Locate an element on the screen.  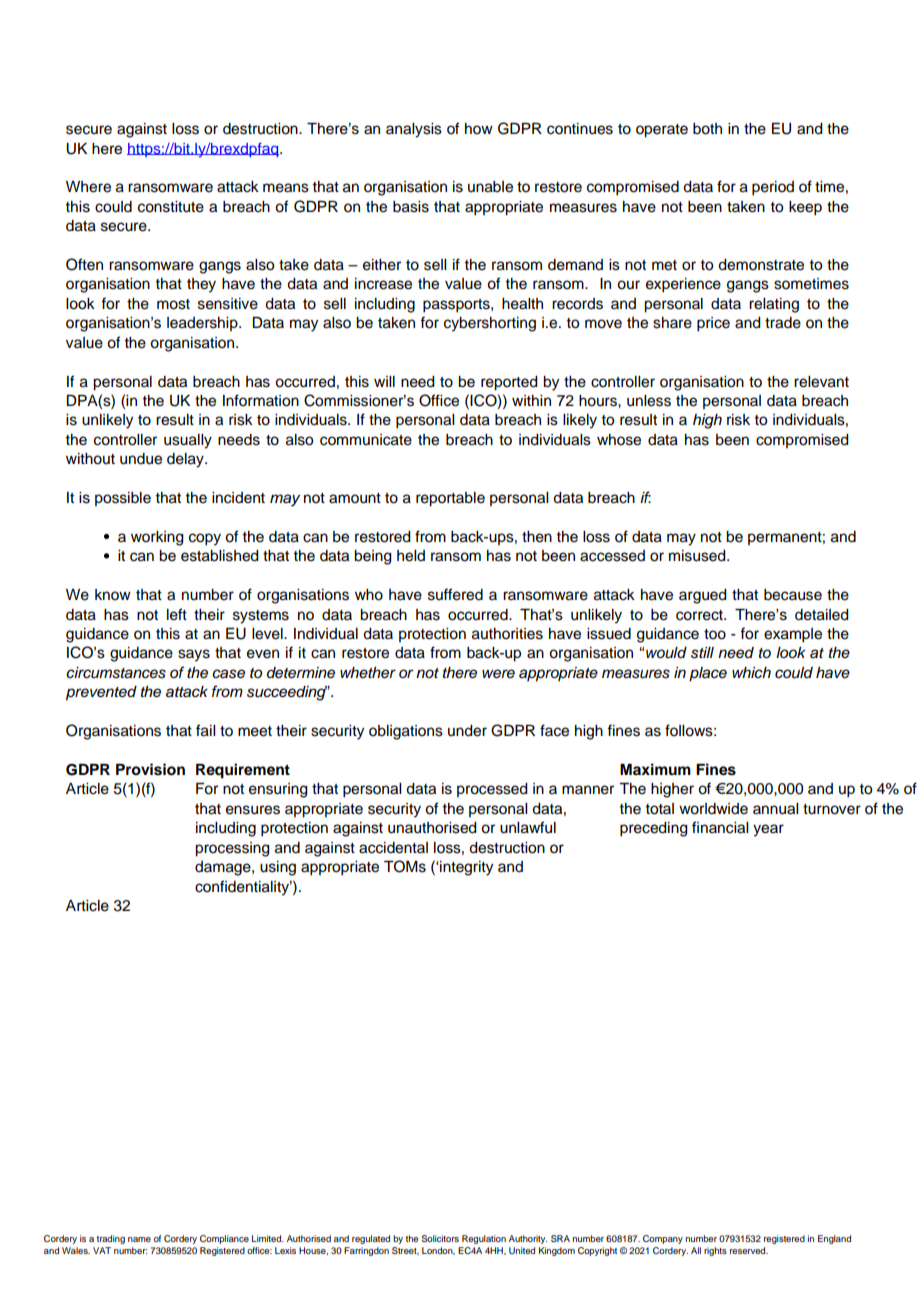
period is located at coordinates (773, 188).
